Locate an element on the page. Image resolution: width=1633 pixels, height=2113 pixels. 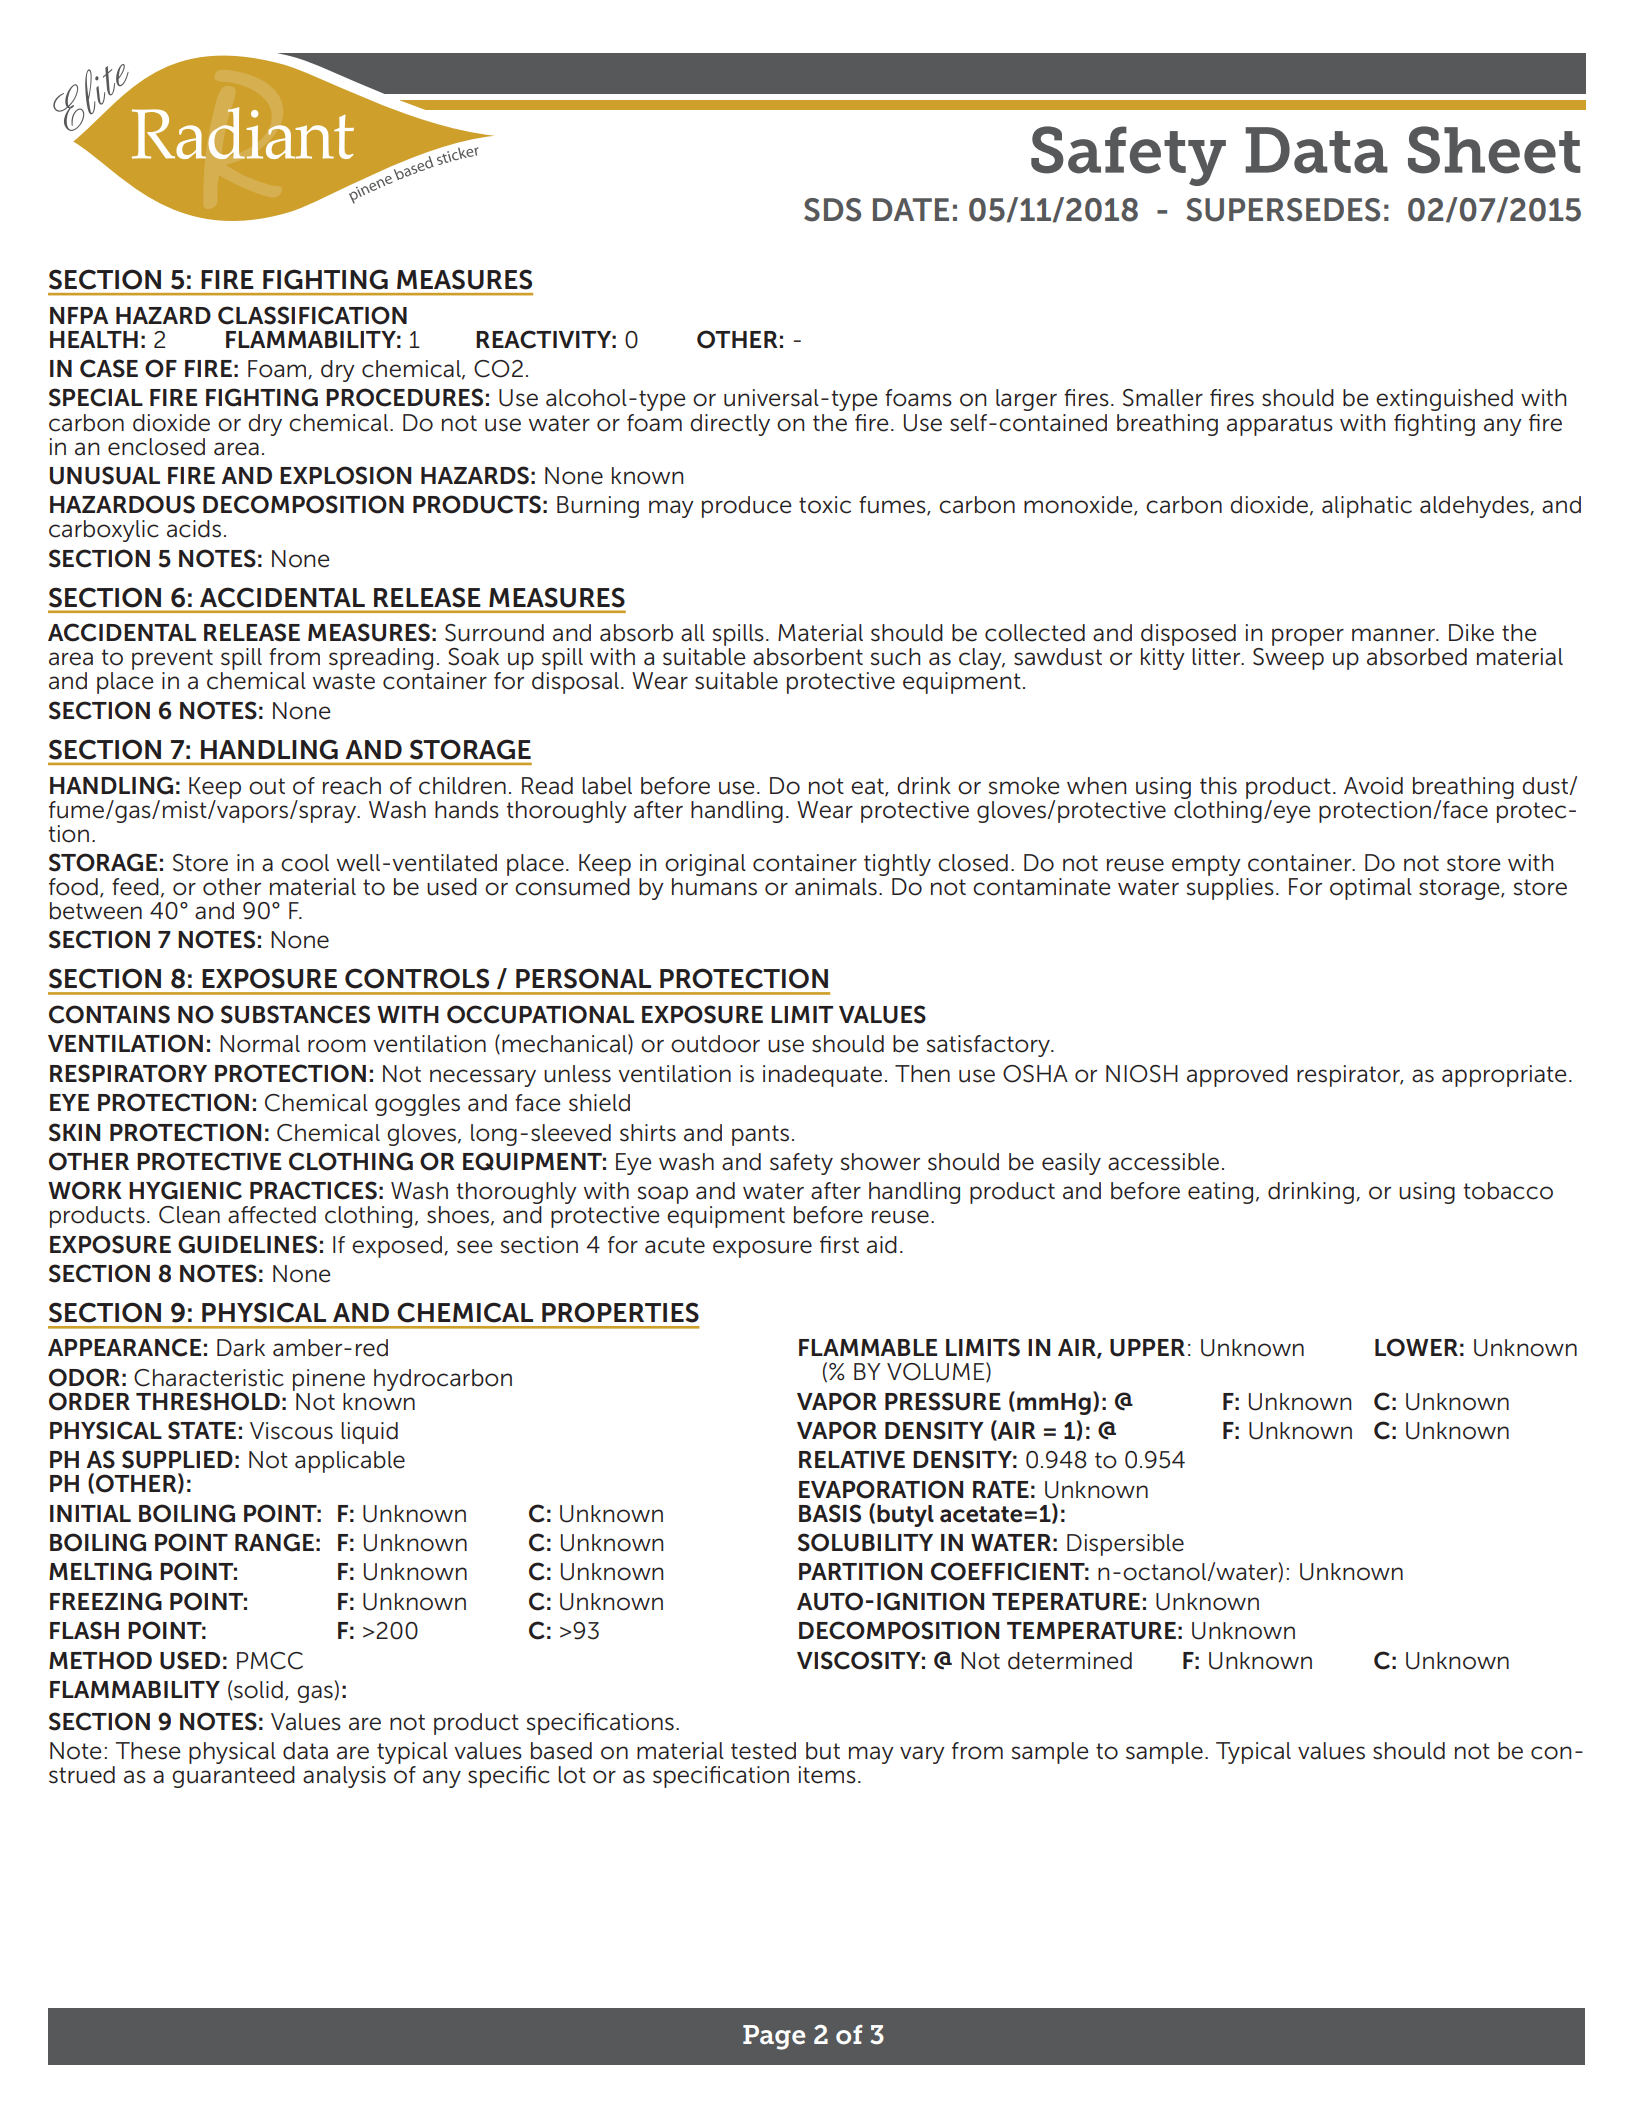
Characteristic is located at coordinates (209, 1378).
